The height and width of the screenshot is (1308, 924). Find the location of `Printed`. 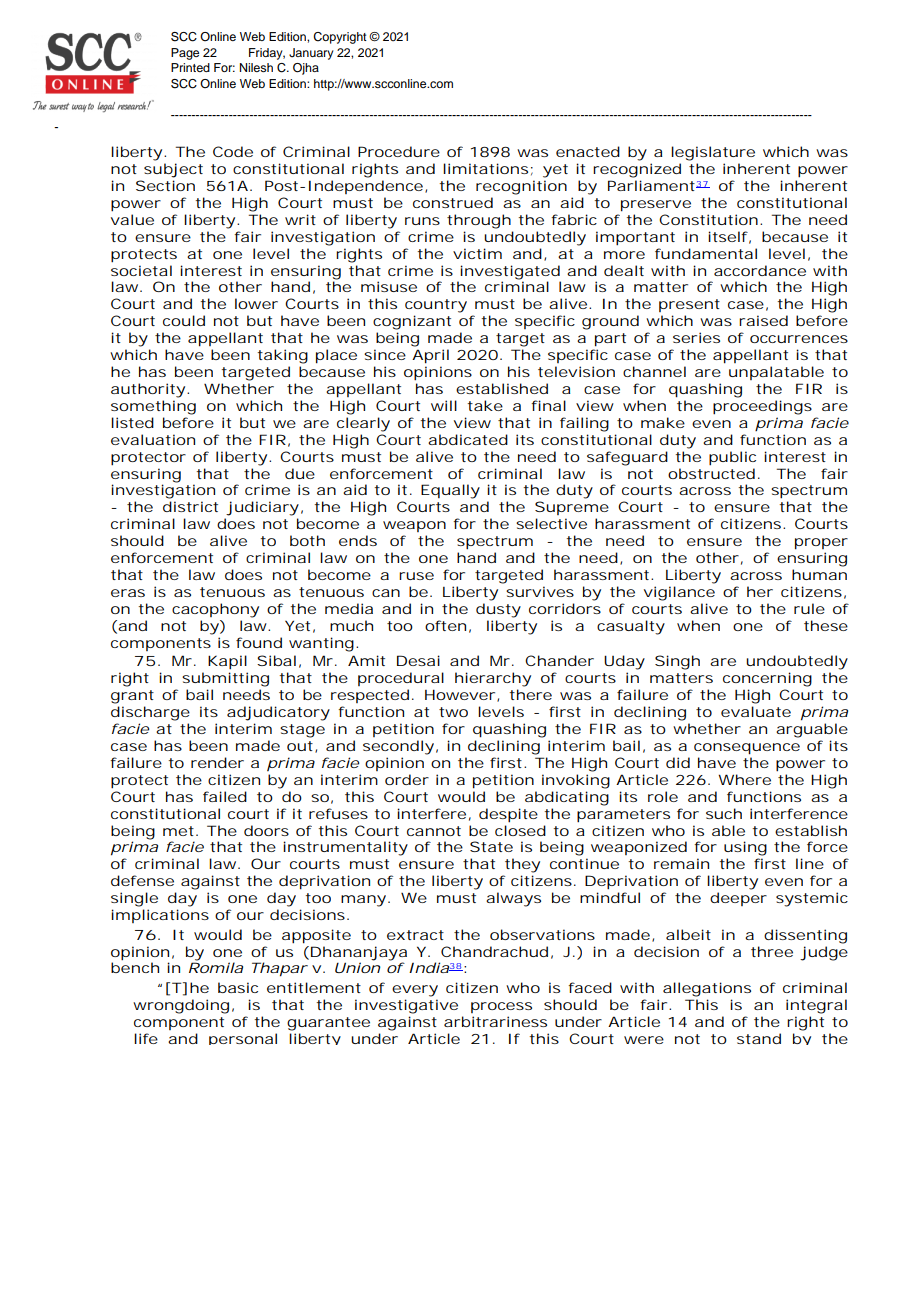

Printed is located at coordinates (190, 67).
